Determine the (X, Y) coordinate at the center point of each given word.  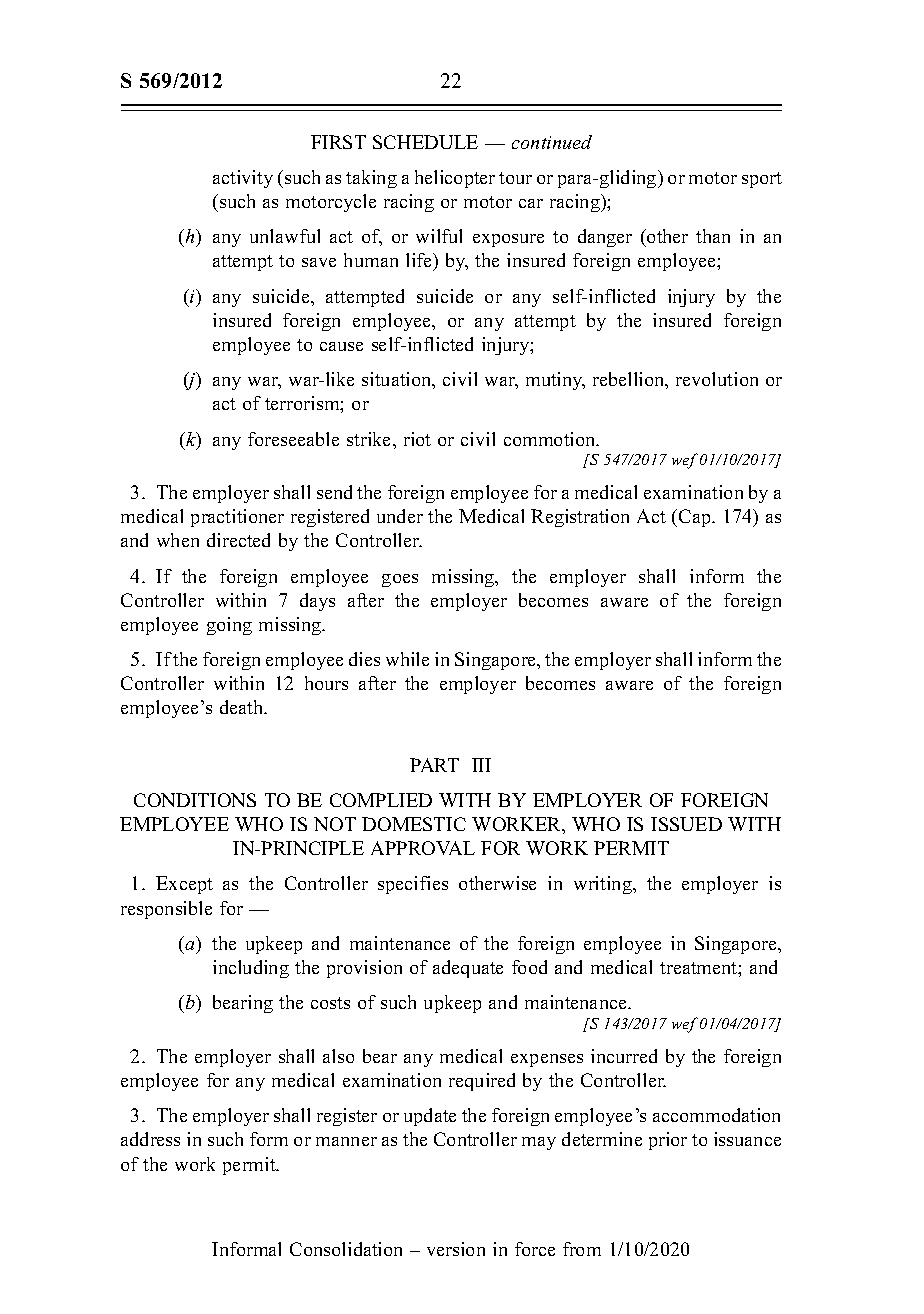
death (243, 707)
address (150, 1139)
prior (668, 1141)
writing (604, 885)
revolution (717, 379)
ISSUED (686, 824)
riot (417, 439)
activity (243, 179)
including (251, 969)
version (456, 1249)
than (713, 236)
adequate (468, 969)
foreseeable (293, 439)
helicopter (455, 179)
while (407, 659)
